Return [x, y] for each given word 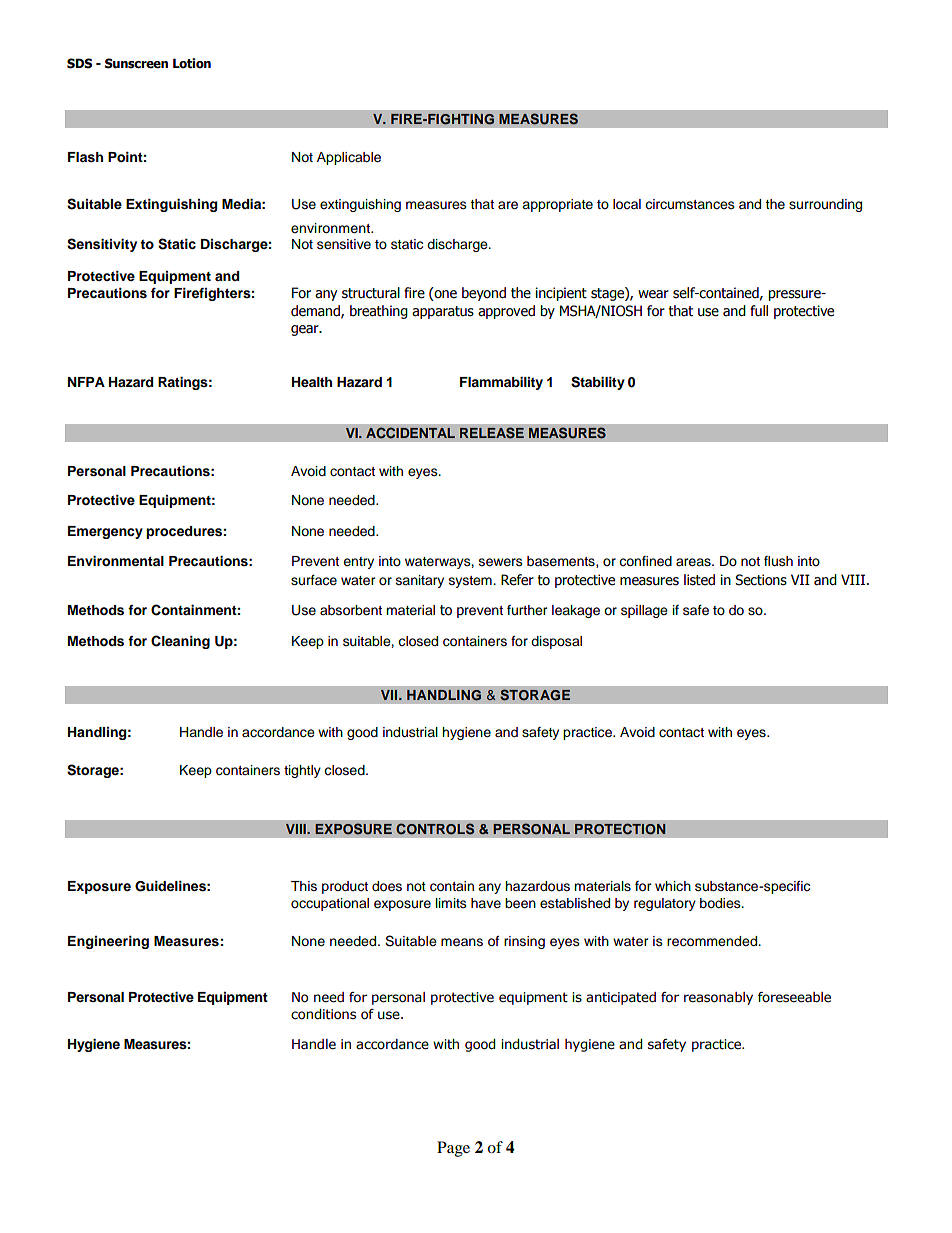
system [471, 582]
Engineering [108, 942]
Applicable [349, 158]
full [759, 310]
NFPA [86, 382]
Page [453, 1149]
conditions [323, 1014]
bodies [721, 903]
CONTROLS [435, 829]
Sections [761, 580]
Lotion [192, 63]
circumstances [690, 204]
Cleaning [180, 642]
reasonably [718, 998]
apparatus [443, 312]
